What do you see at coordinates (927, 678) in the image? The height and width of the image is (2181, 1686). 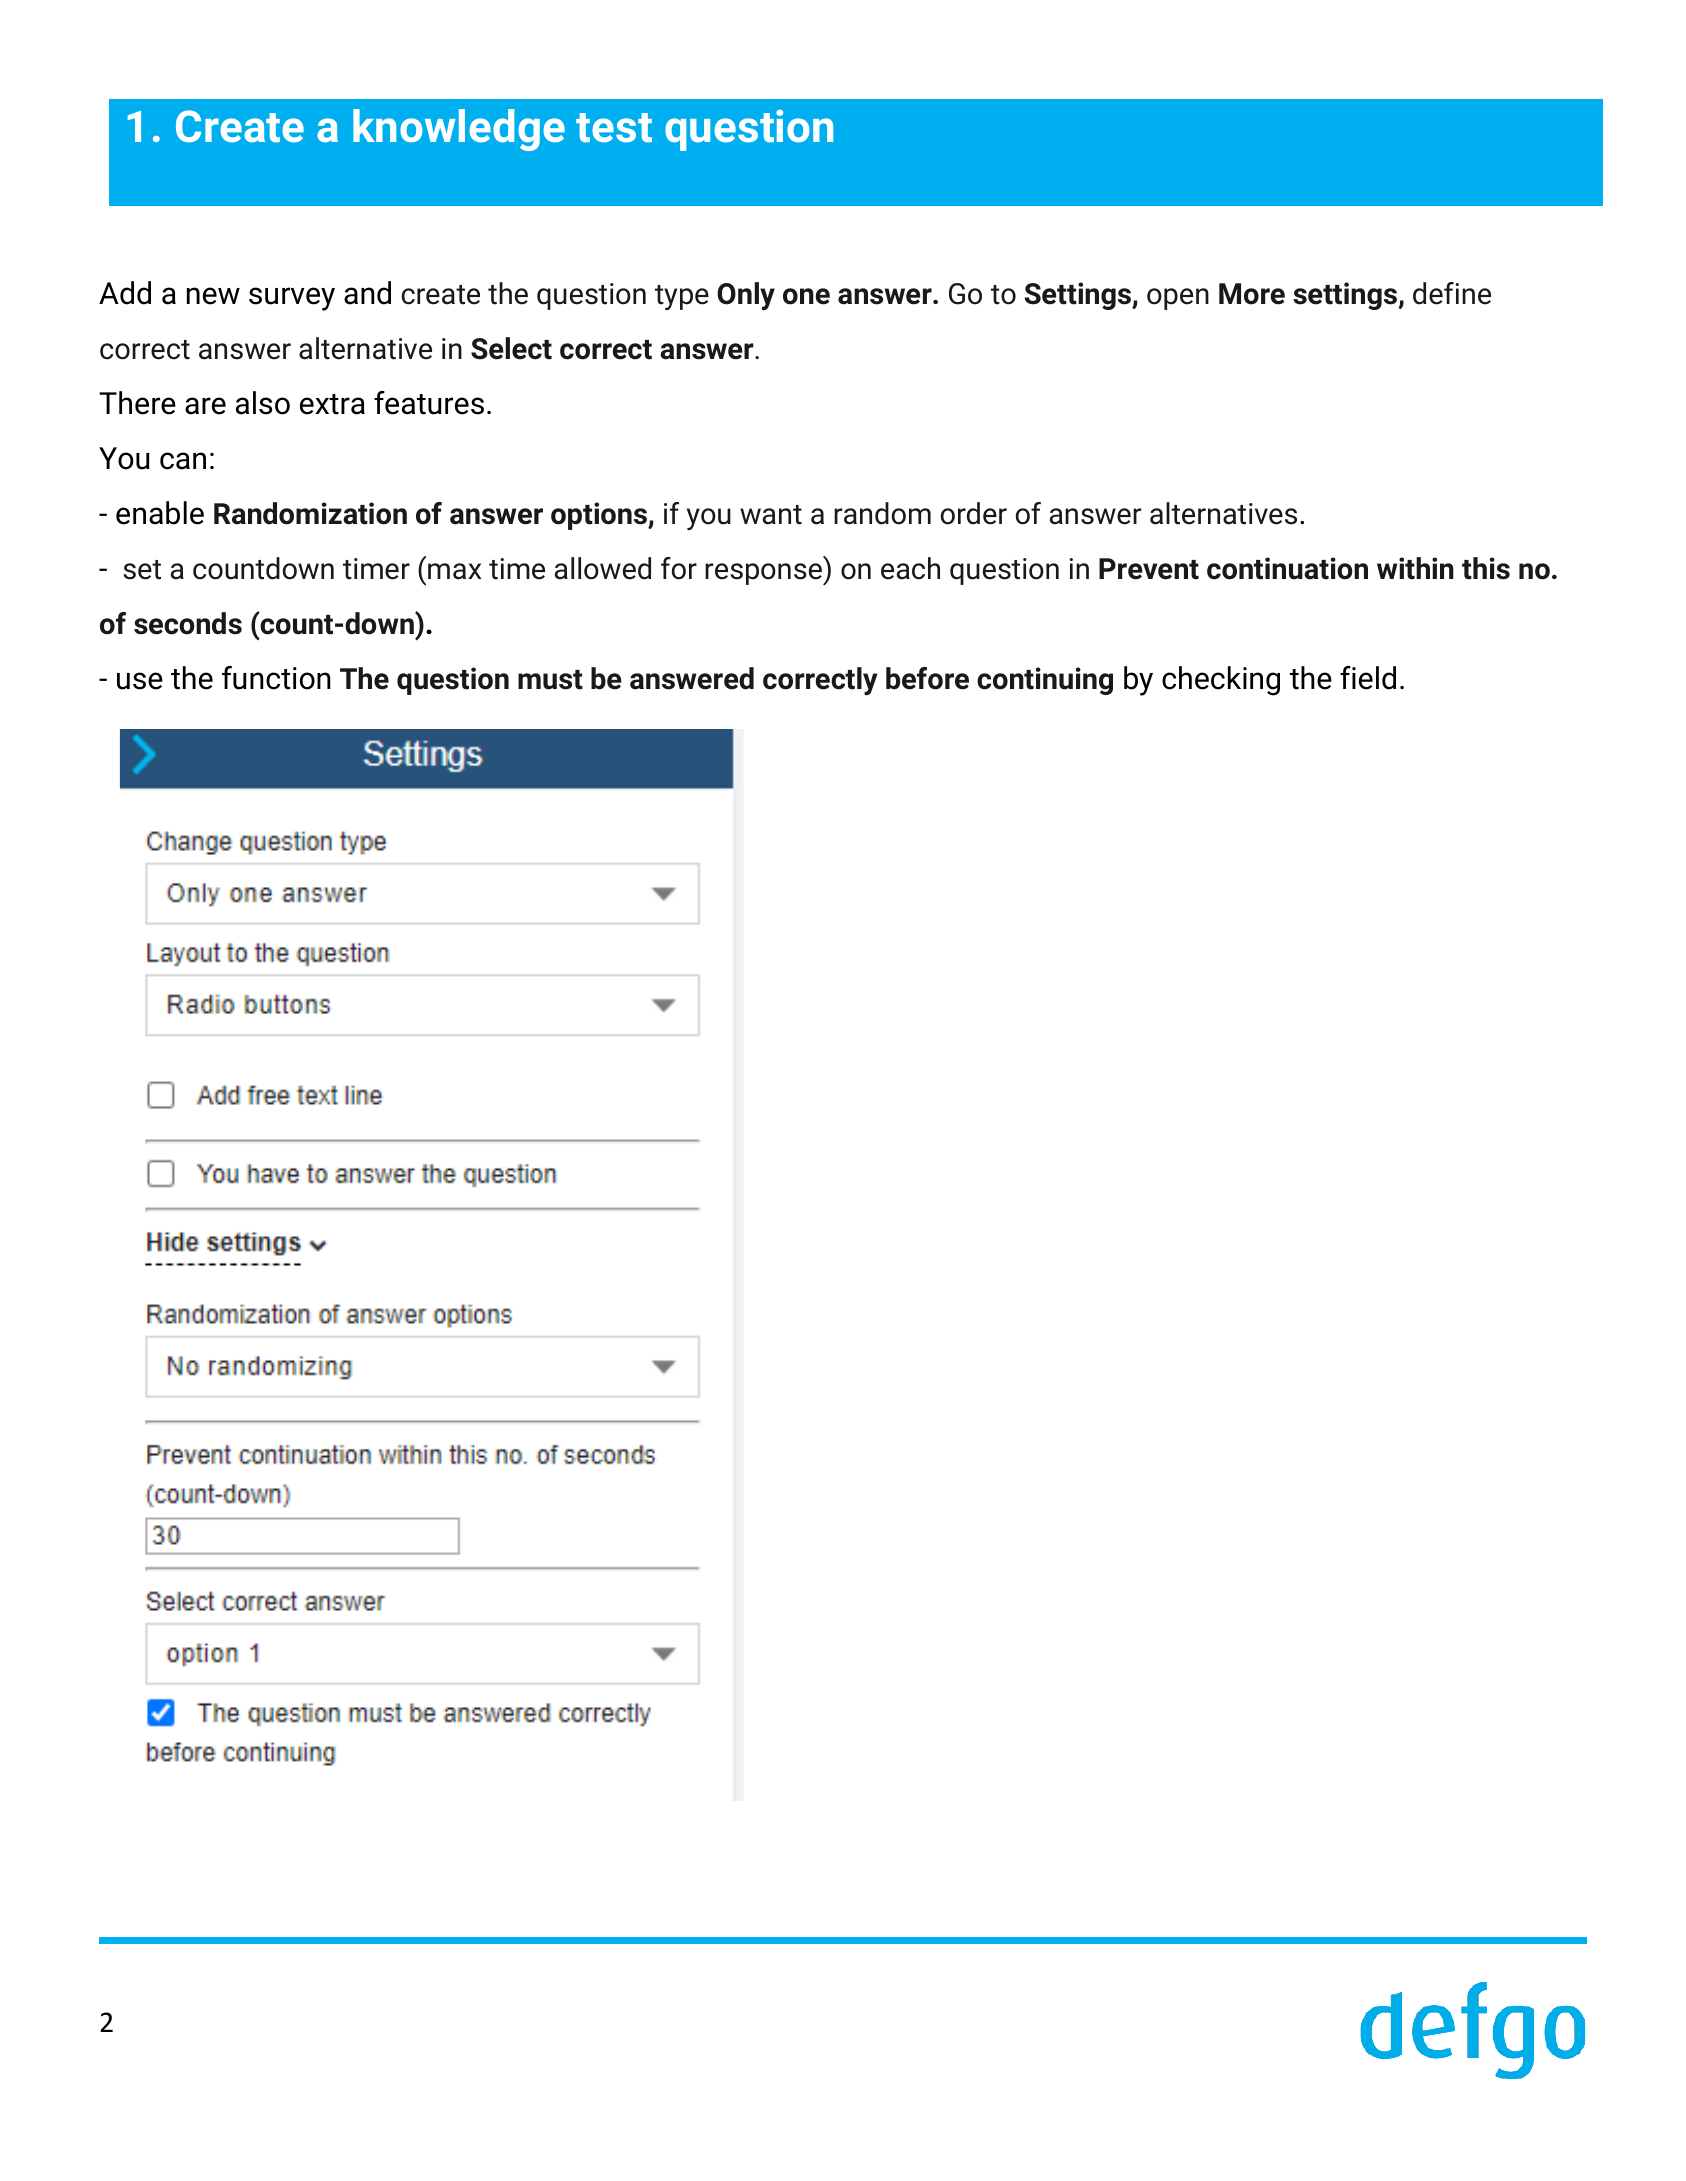 I see `before` at bounding box center [927, 678].
